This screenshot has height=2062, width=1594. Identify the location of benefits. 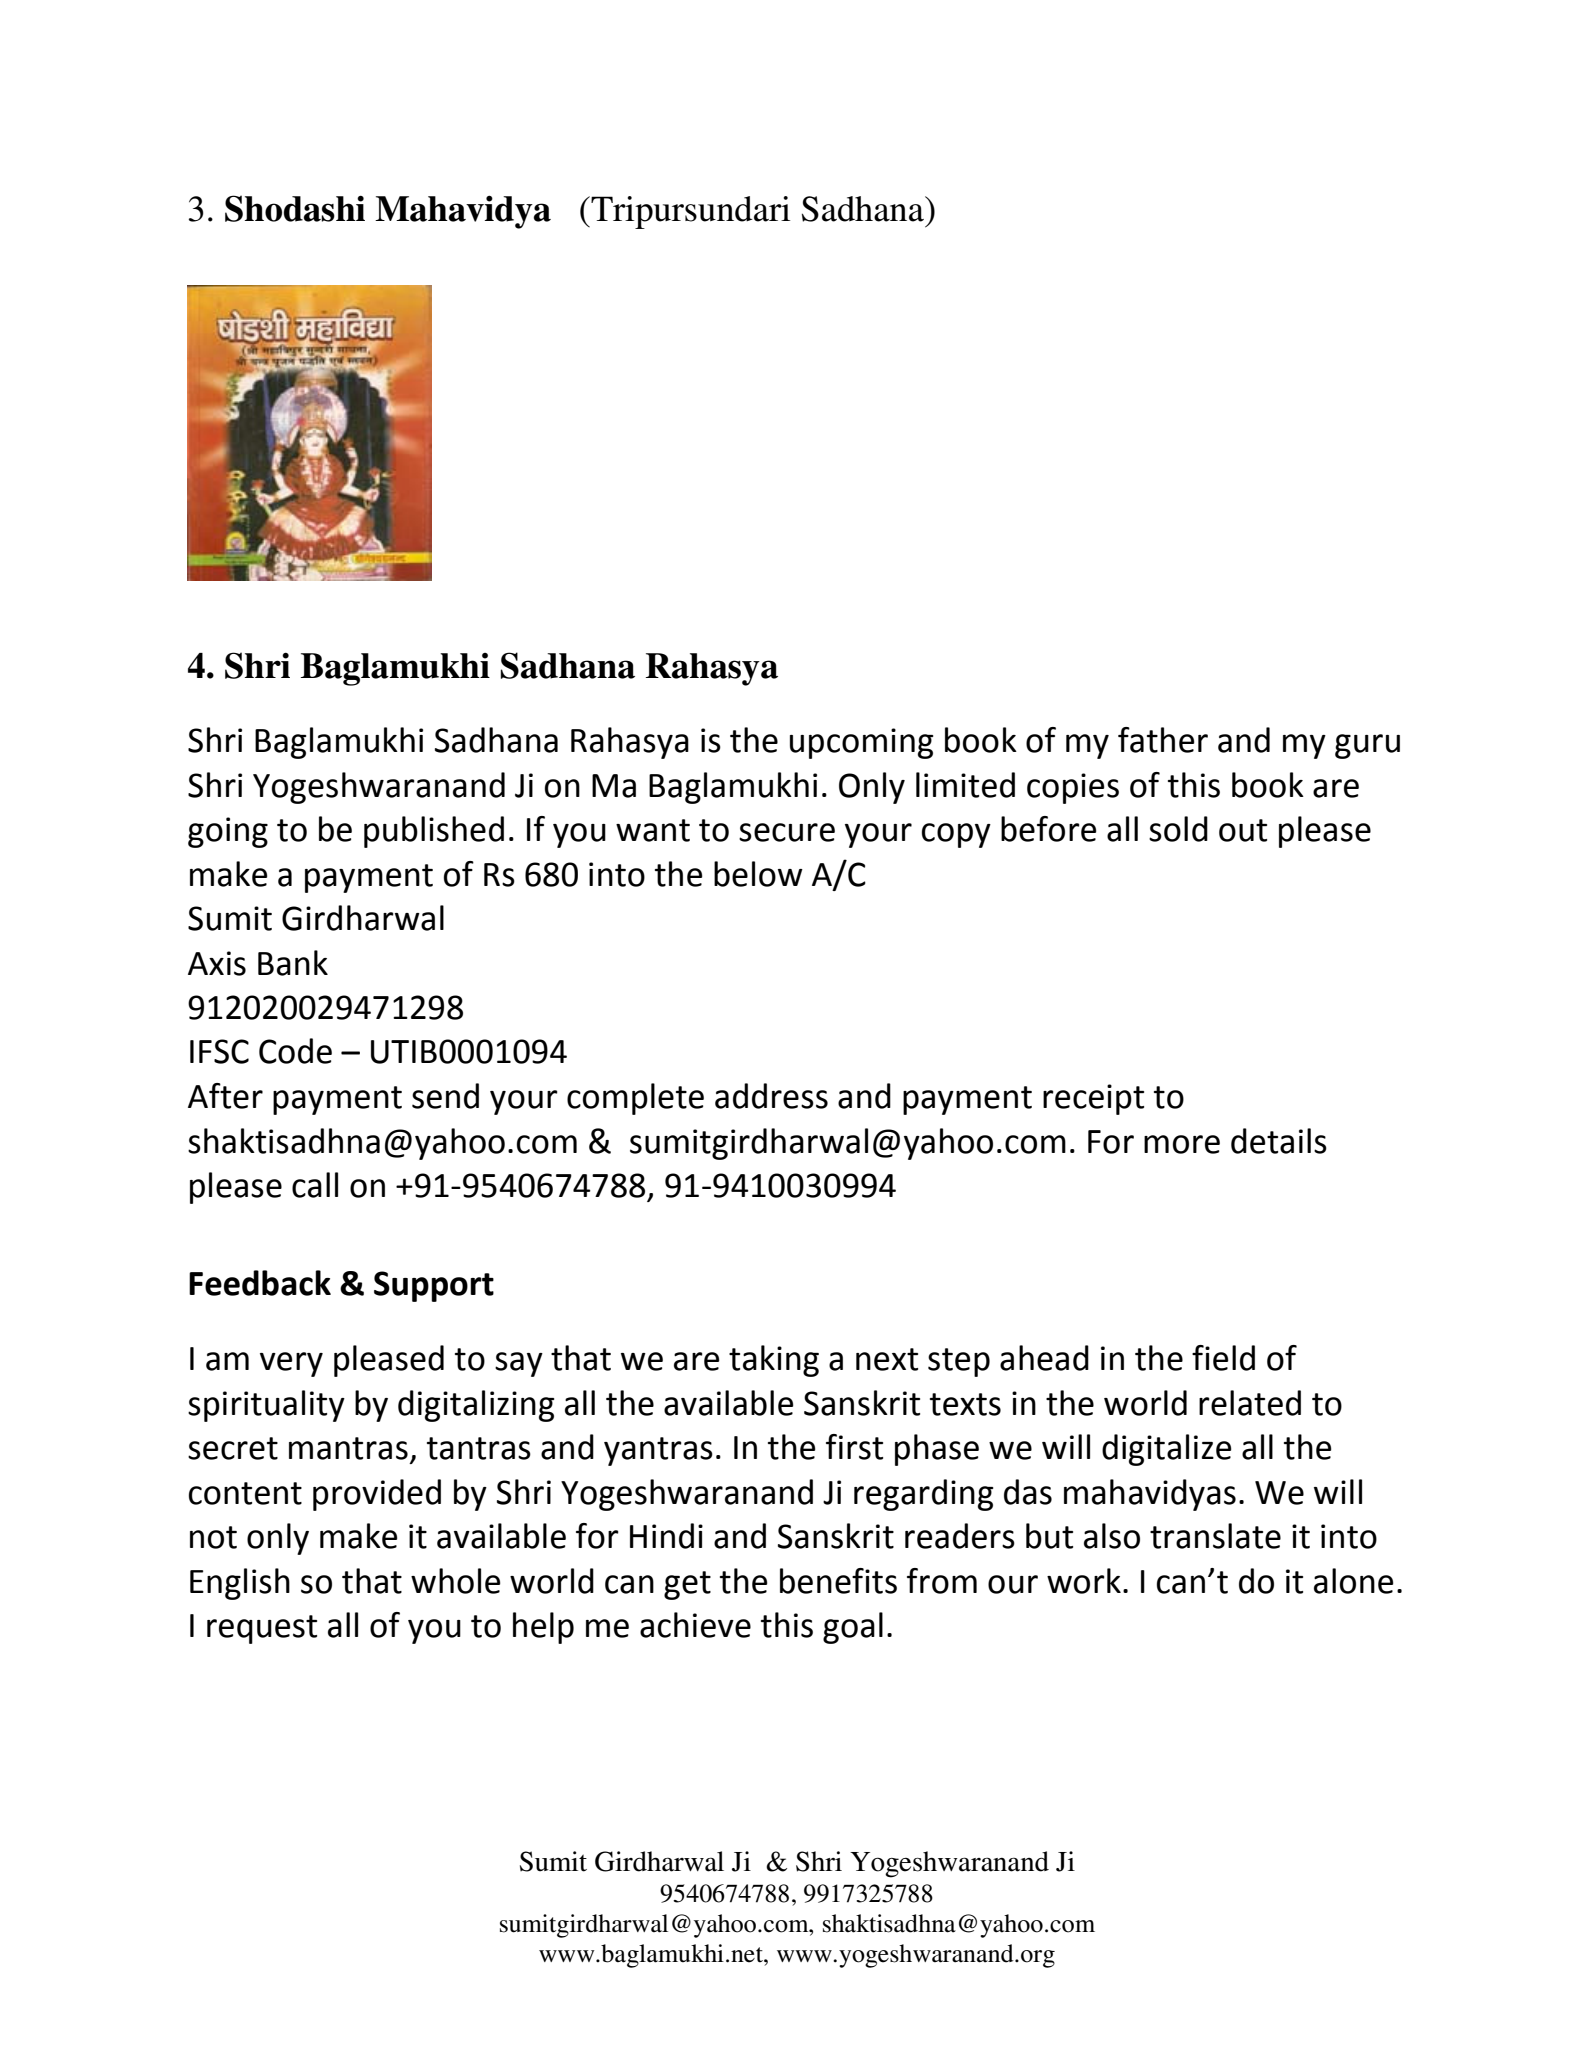
(838, 1581).
